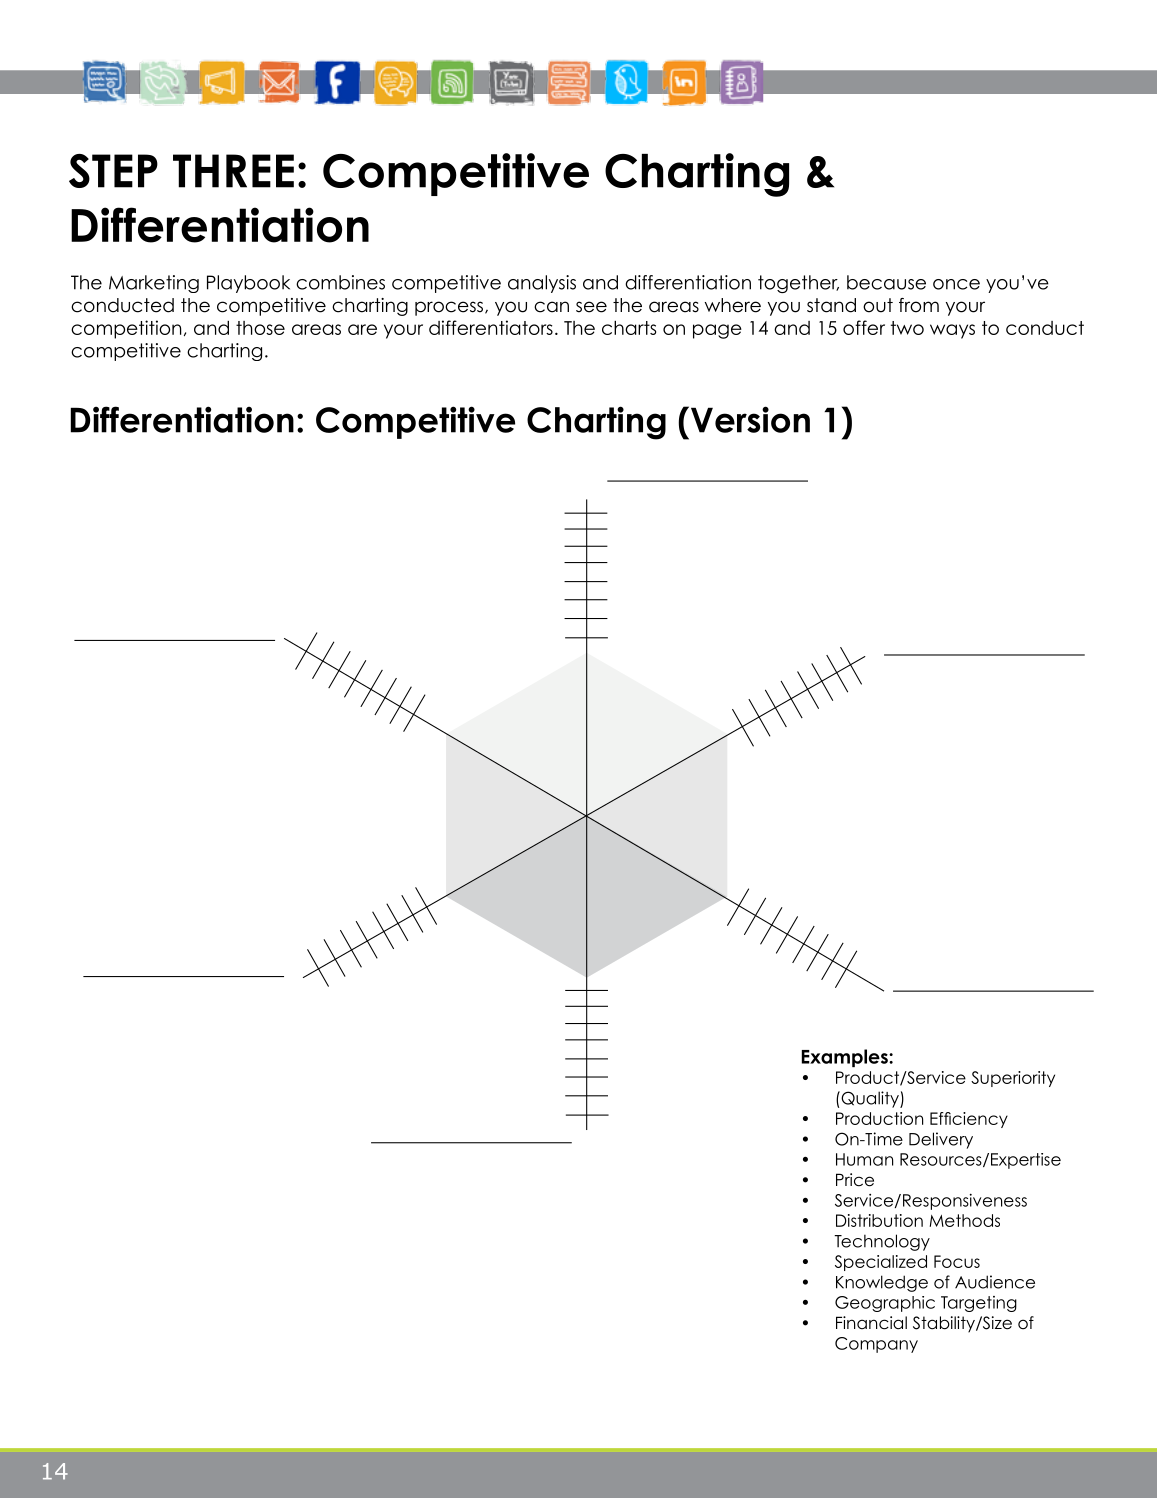  Describe the element at coordinates (233, 171) in the screenshot. I see `THREE` at that location.
